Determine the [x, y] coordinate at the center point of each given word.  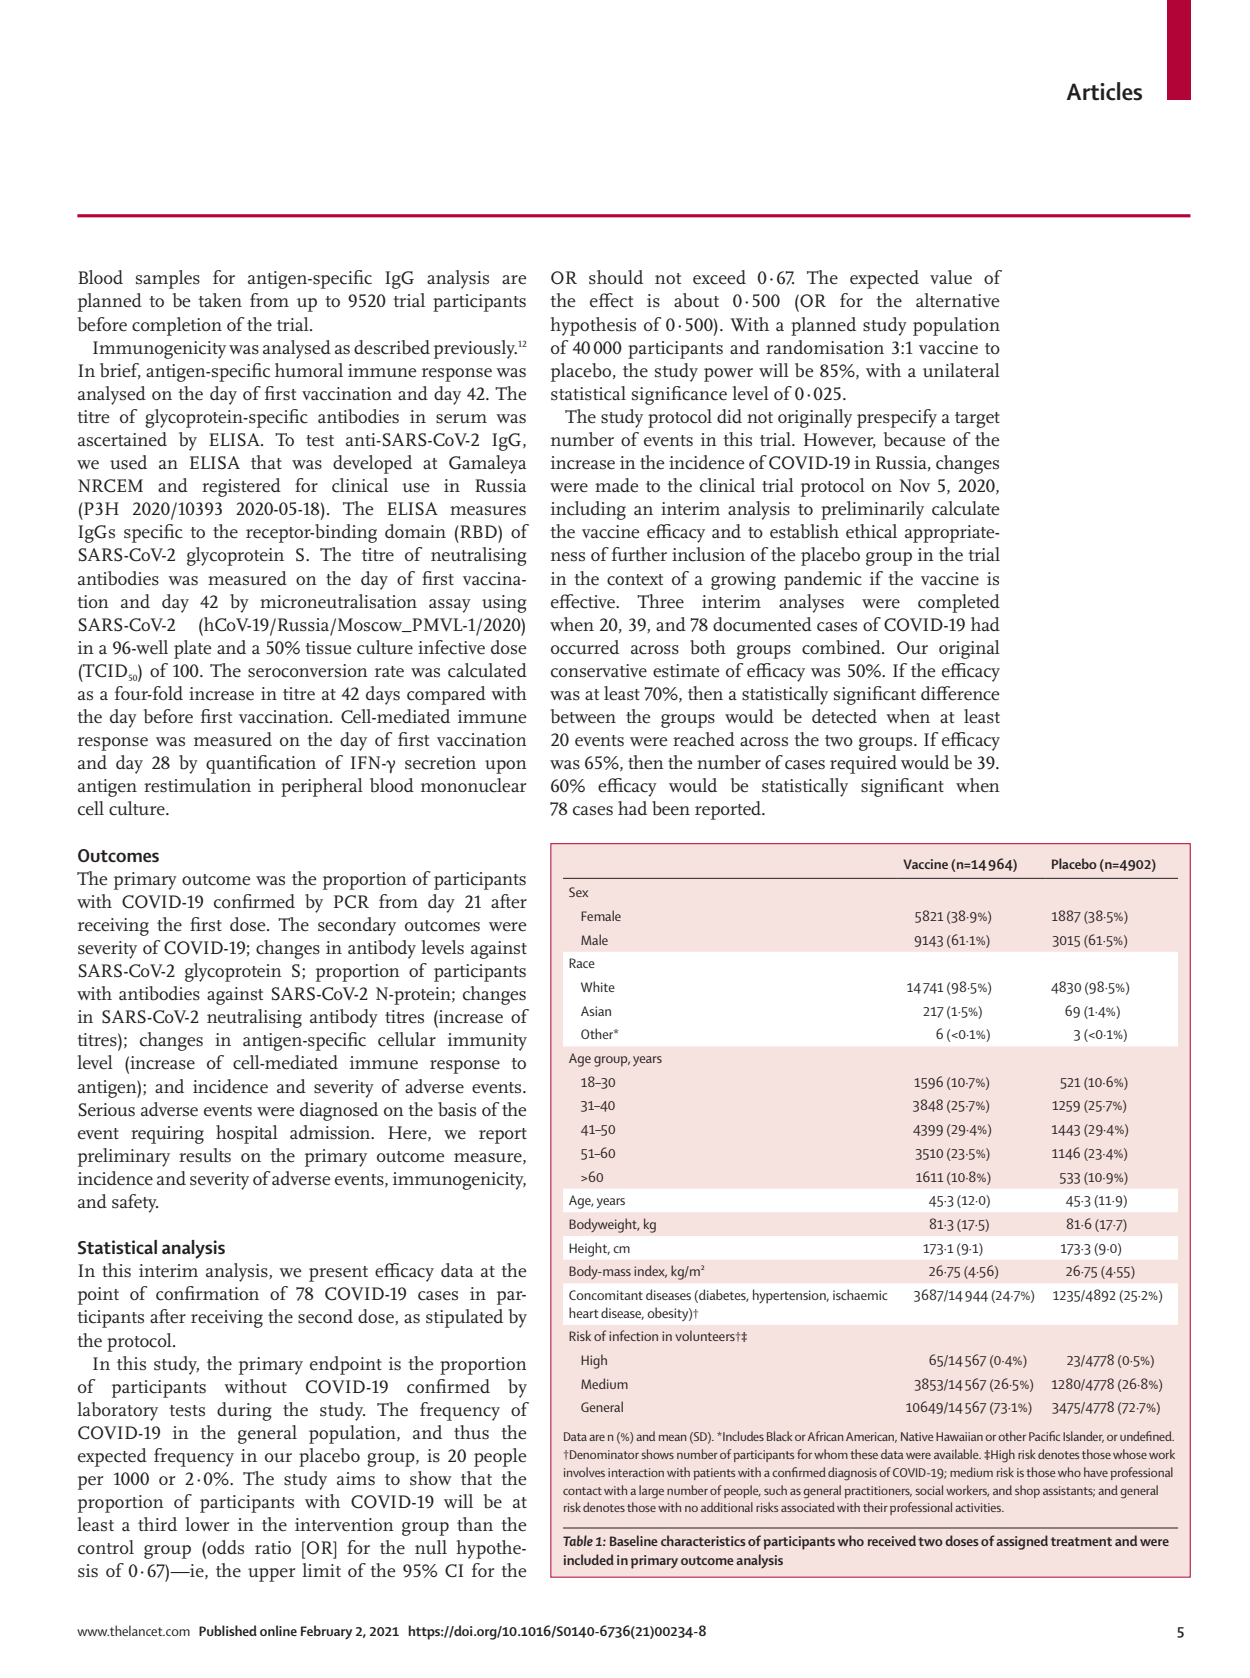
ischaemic [860, 1294]
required [863, 764]
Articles [1104, 91]
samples [168, 279]
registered [241, 487]
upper [271, 1575]
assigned [1022, 1542]
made [617, 485]
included [589, 1559]
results [205, 1155]
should [616, 277]
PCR [351, 902]
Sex [578, 892]
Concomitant [606, 1295]
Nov [915, 485]
